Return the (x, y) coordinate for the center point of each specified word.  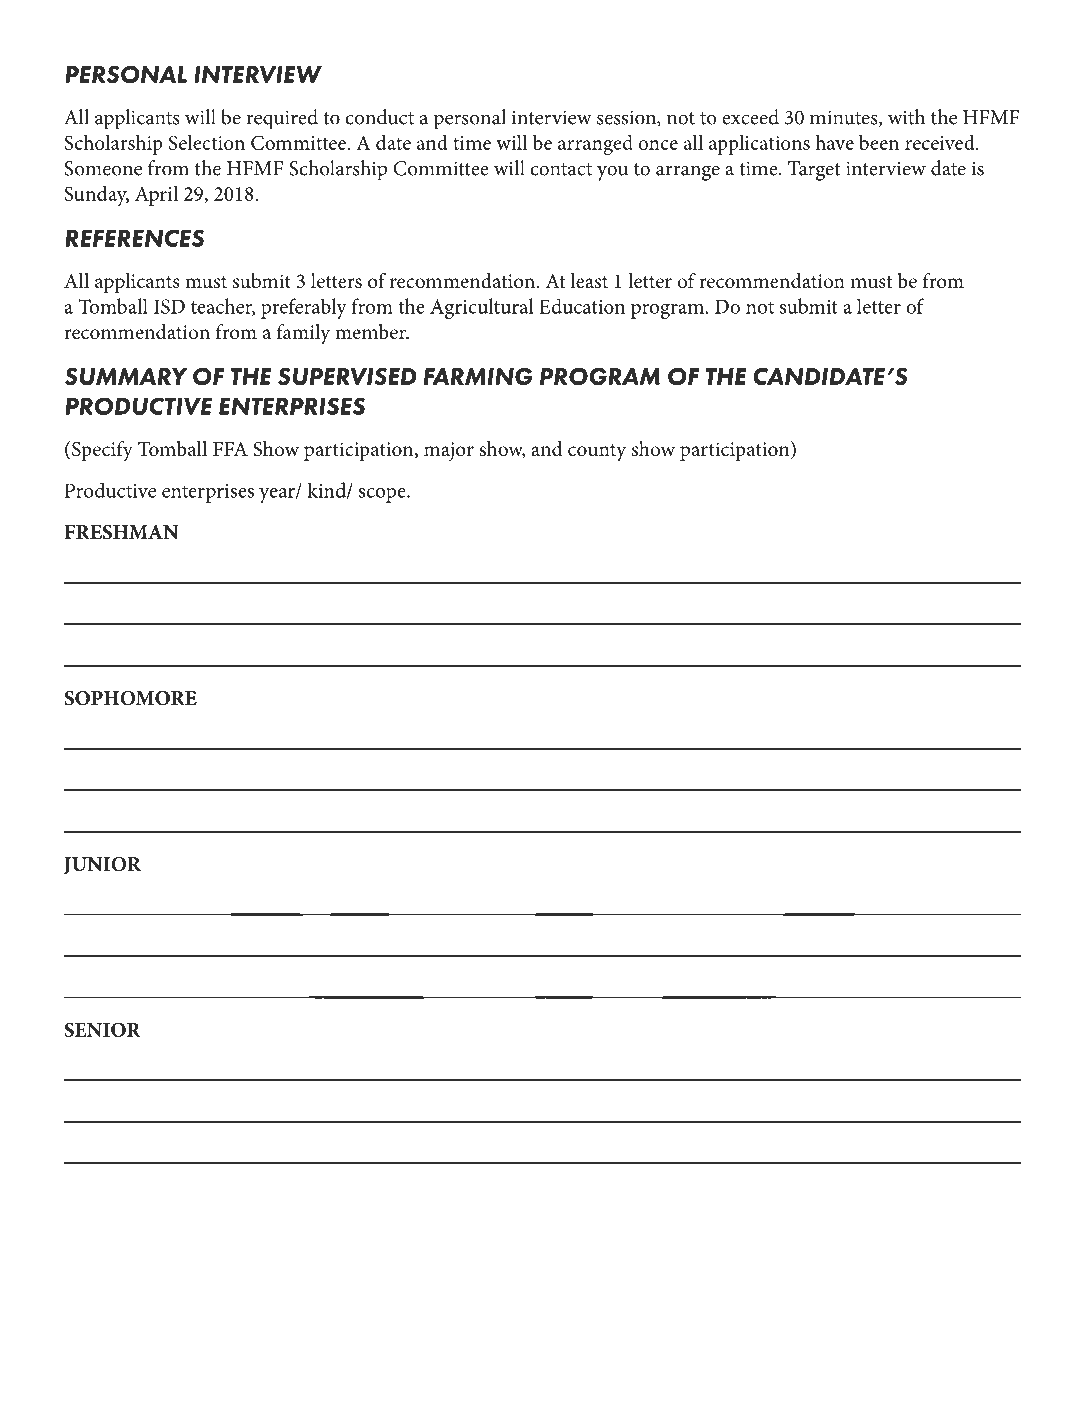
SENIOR (102, 1029)
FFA (230, 449)
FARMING (478, 376)
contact (561, 169)
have (834, 142)
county (597, 453)
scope (383, 495)
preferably (304, 308)
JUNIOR (102, 866)
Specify (102, 451)
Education (582, 306)
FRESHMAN (121, 532)
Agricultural (482, 308)
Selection (207, 142)
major (449, 452)
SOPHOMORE (130, 698)
